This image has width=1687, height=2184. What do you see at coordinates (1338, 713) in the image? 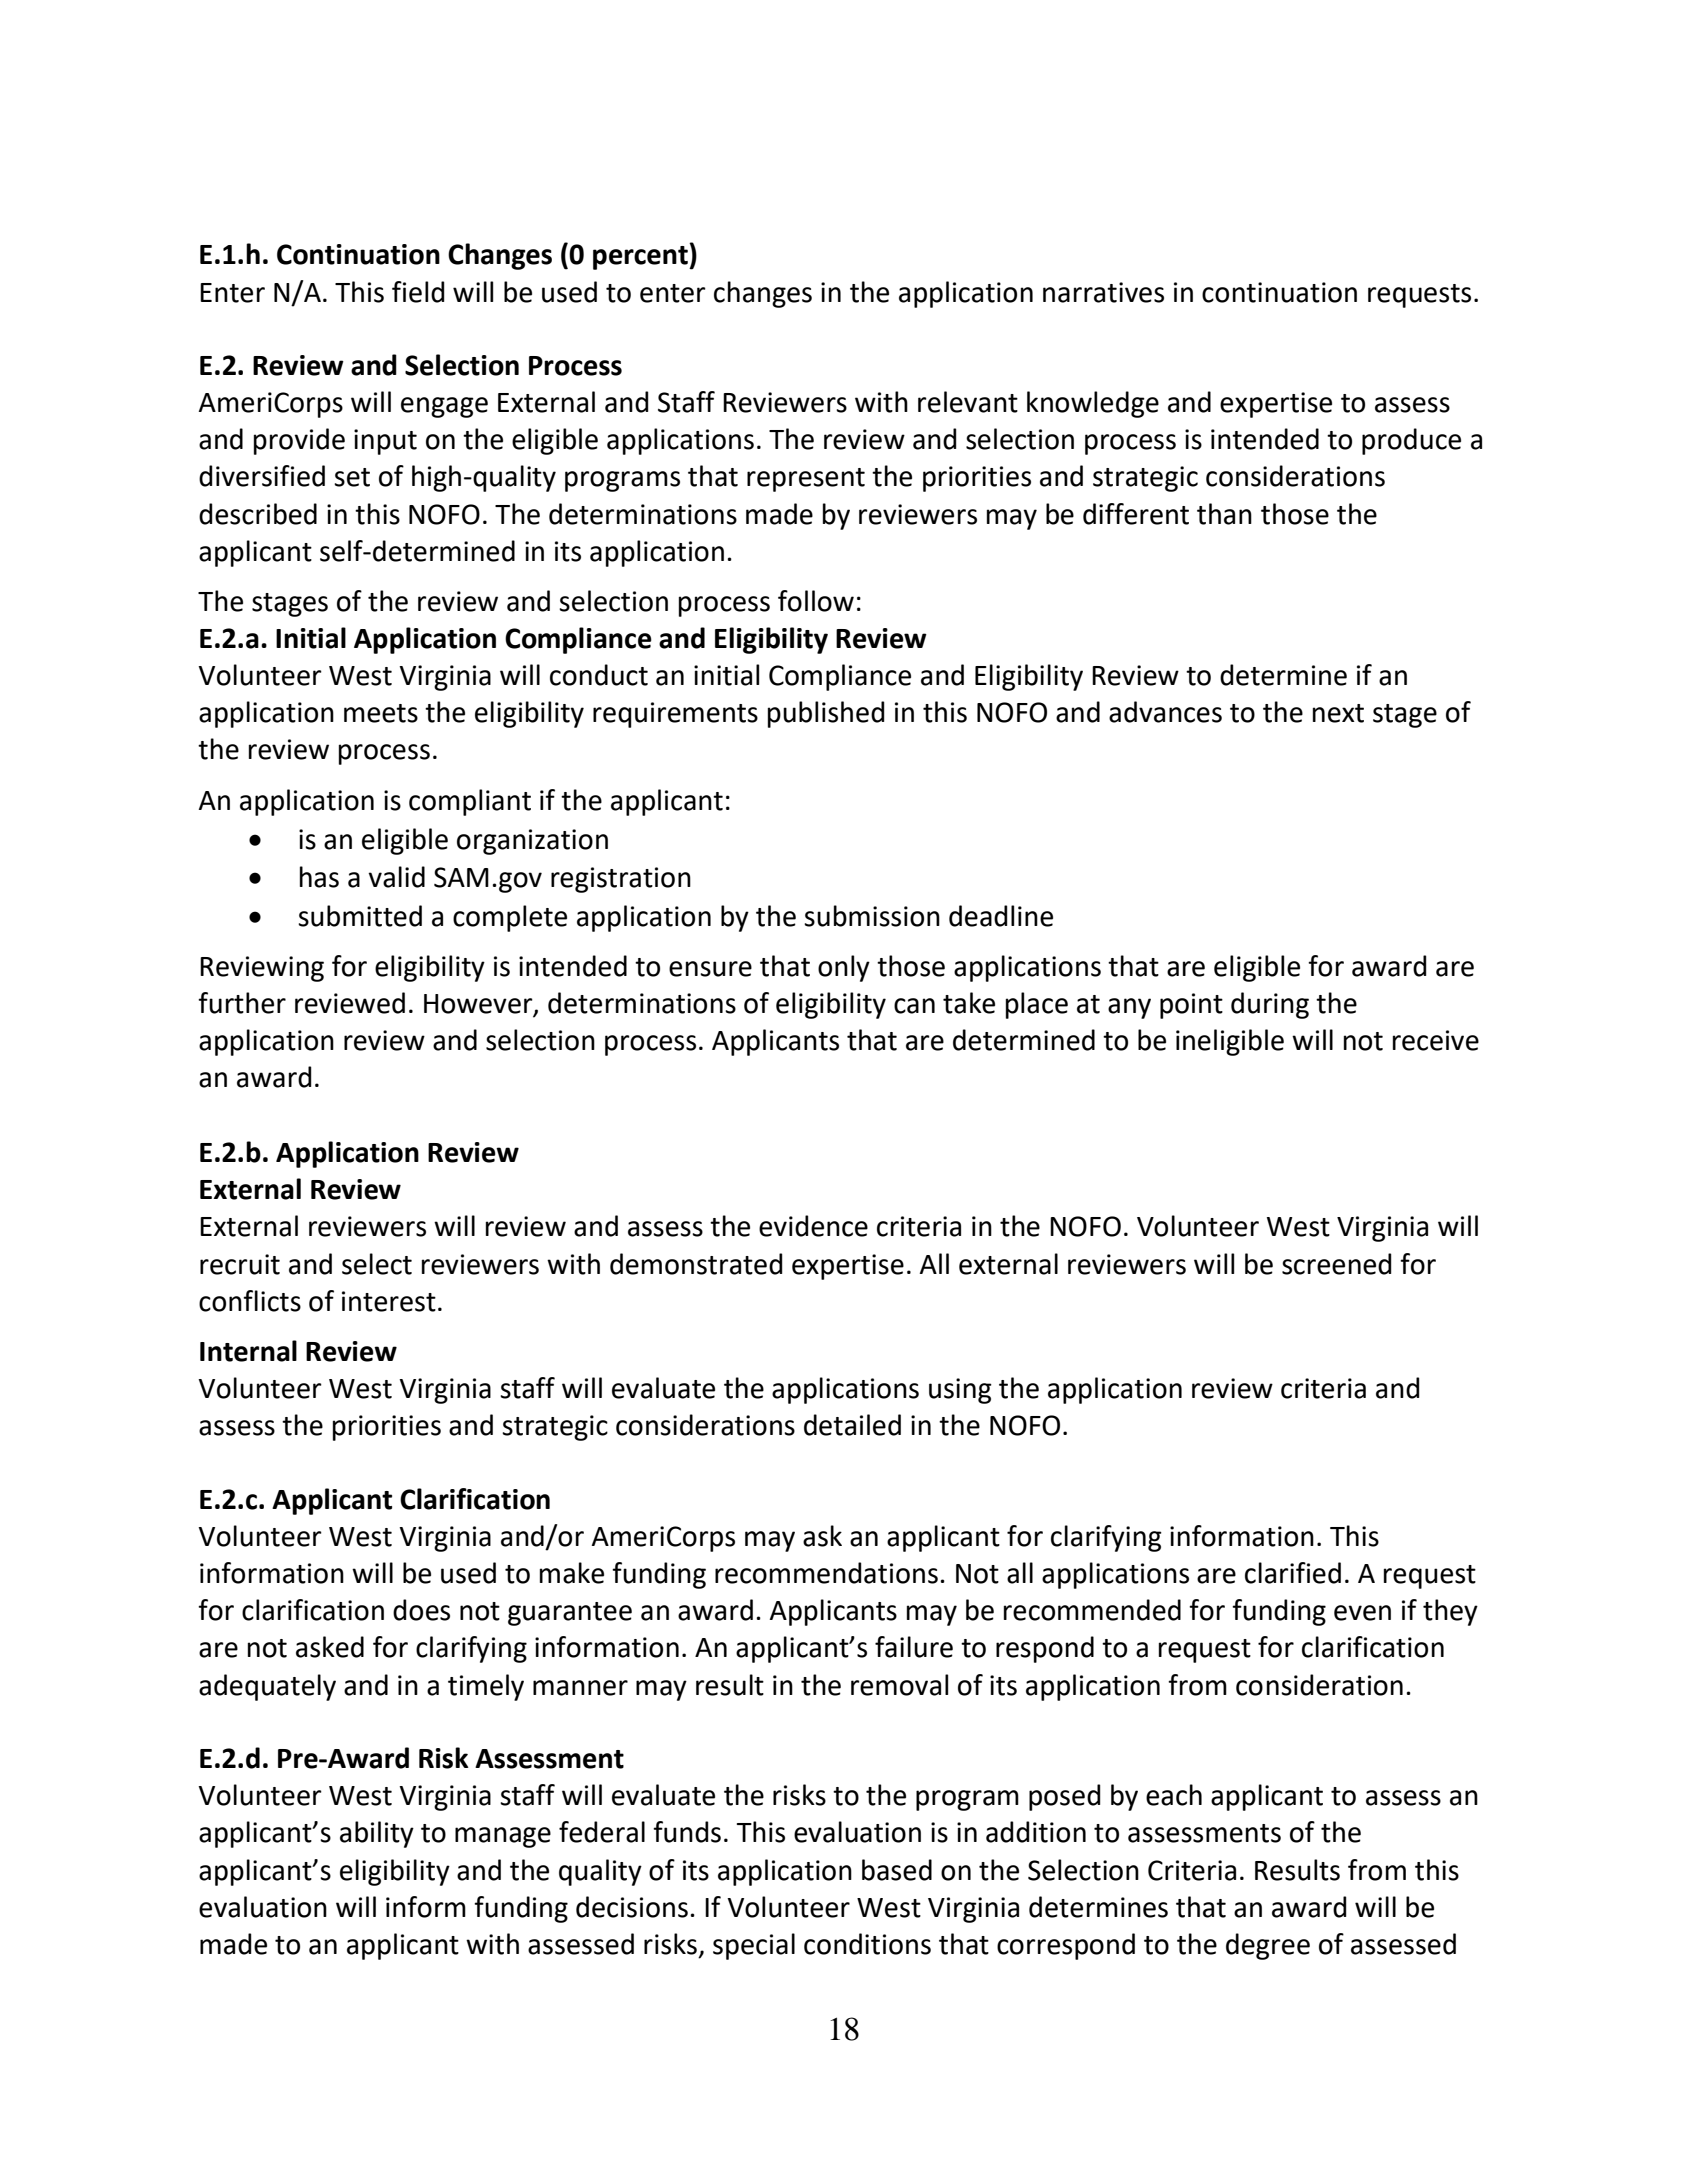
I see `next` at bounding box center [1338, 713].
